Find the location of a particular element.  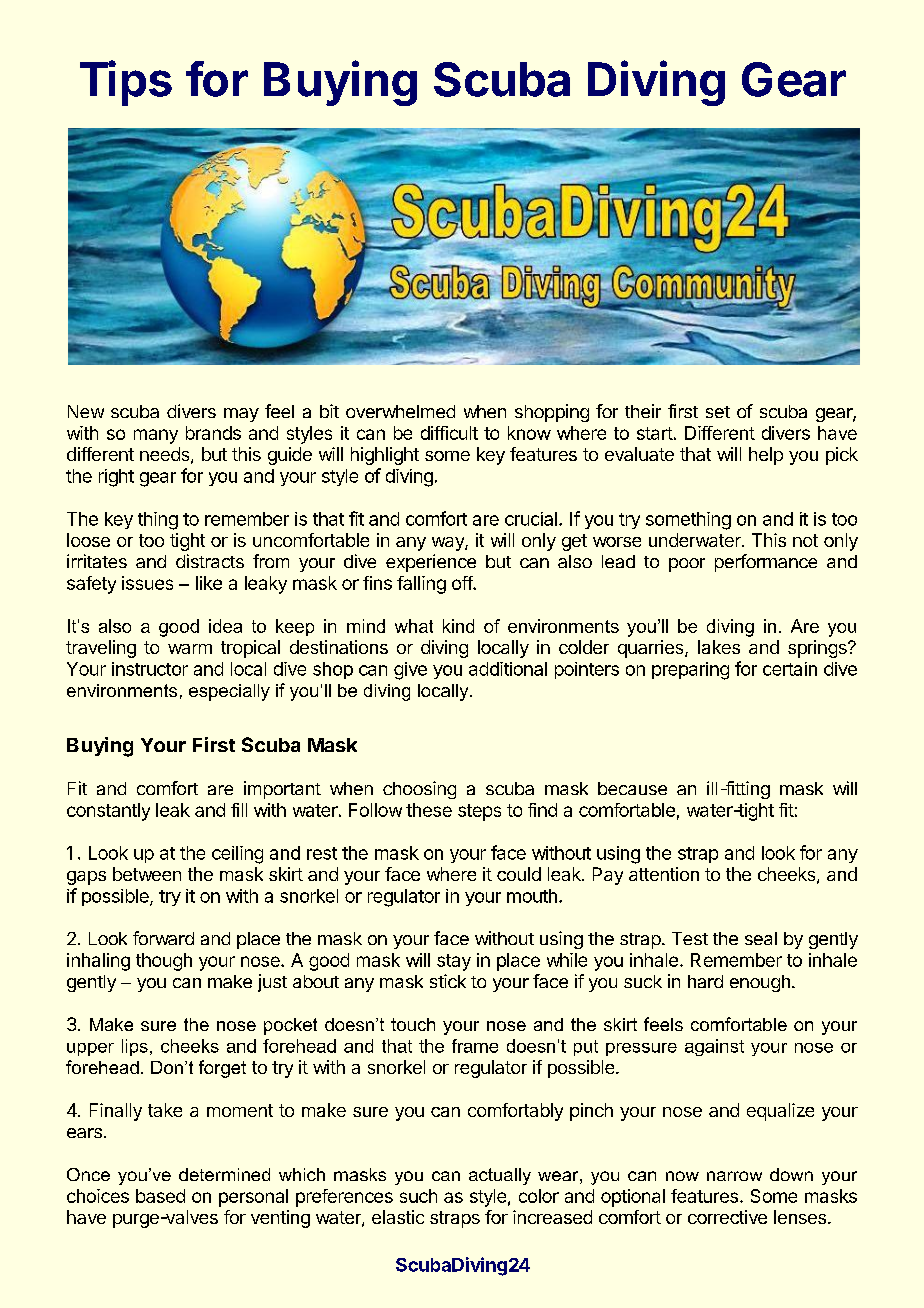

many is located at coordinates (156, 436).
